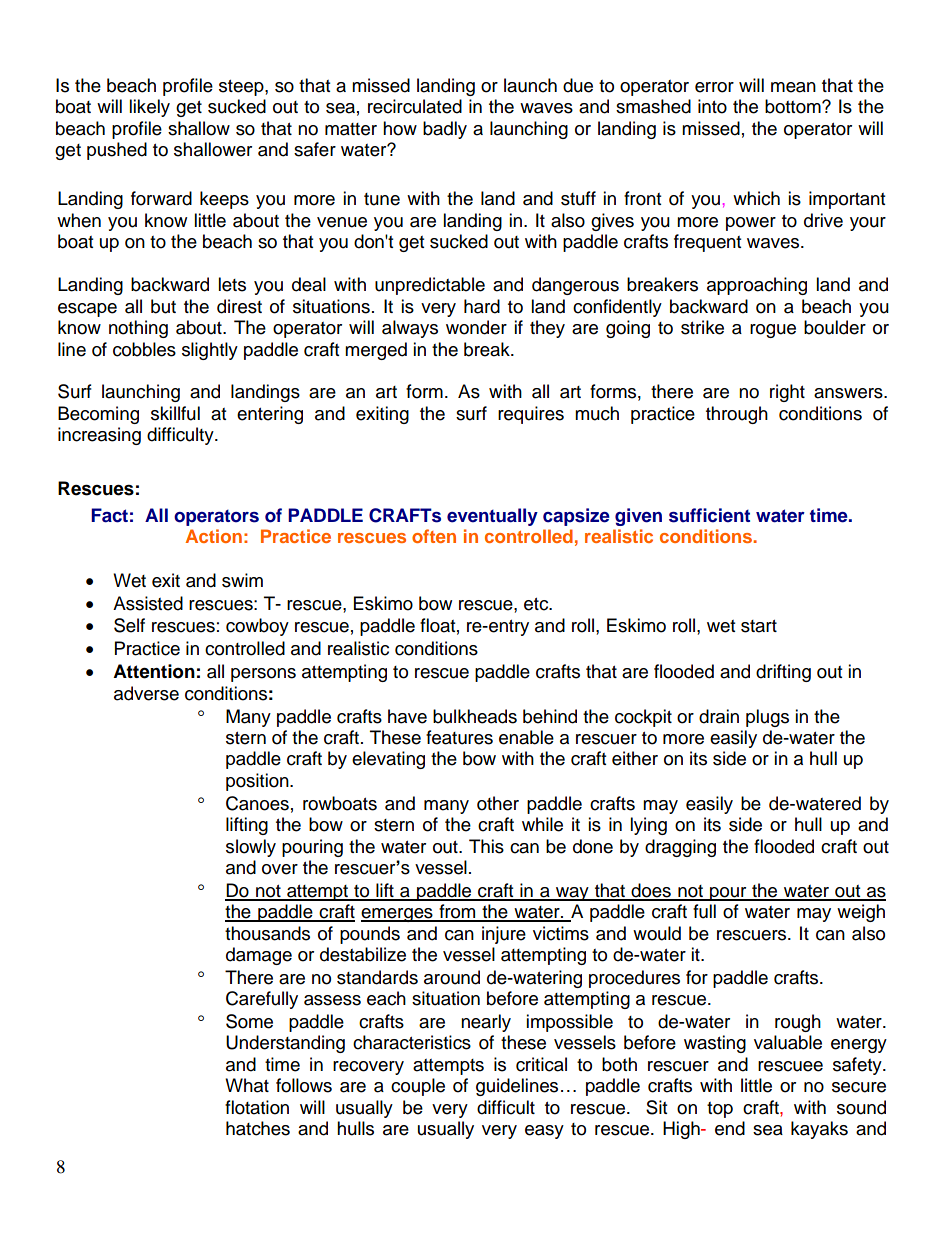 The width and height of the screenshot is (952, 1233). What do you see at coordinates (247, 1085) in the screenshot?
I see `What` at bounding box center [247, 1085].
